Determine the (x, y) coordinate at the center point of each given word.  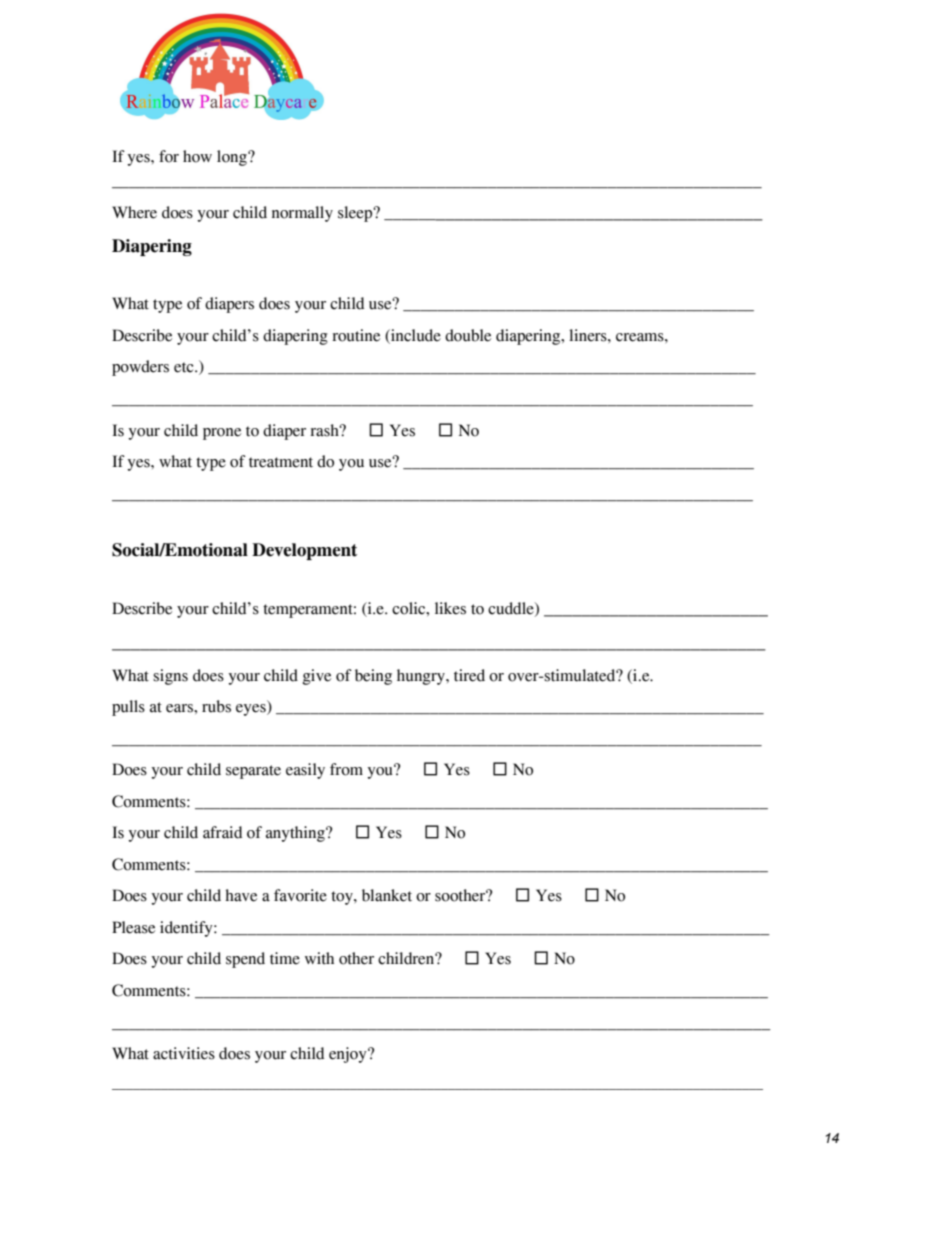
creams (641, 337)
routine (356, 335)
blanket (387, 895)
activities (184, 1053)
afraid (222, 832)
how (197, 156)
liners (589, 335)
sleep (356, 214)
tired (469, 675)
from (346, 769)
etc (185, 367)
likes (450, 608)
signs (170, 677)
